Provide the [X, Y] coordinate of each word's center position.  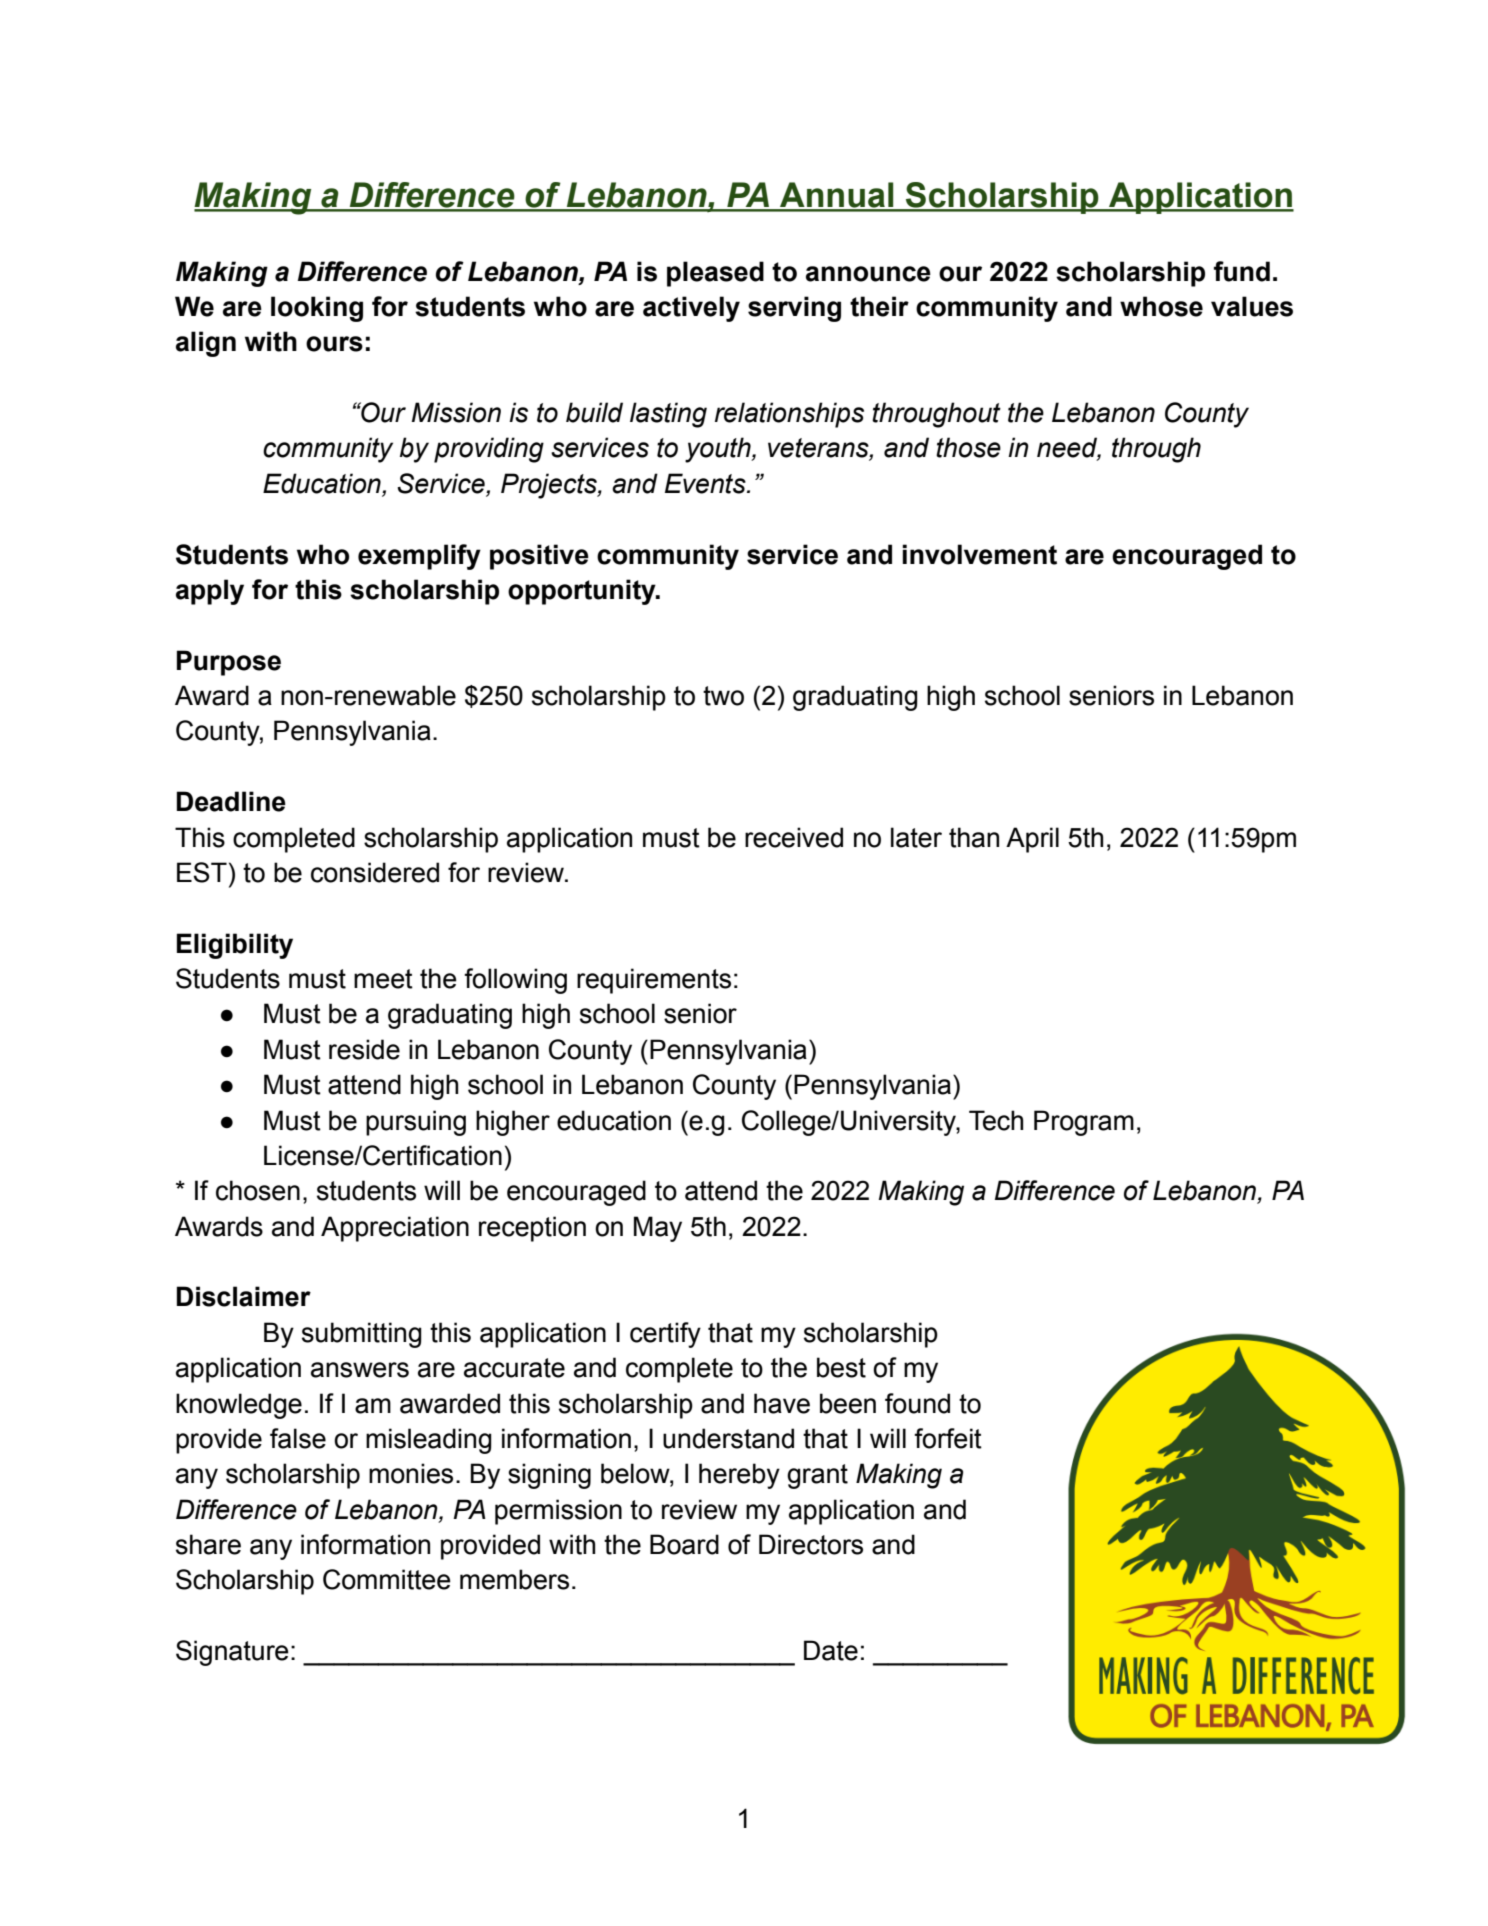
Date [831, 1650]
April [1032, 840]
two [723, 696]
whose [1161, 306]
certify [665, 1335]
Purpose [229, 663]
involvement [979, 554]
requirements [654, 981]
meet [383, 979]
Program [1084, 1123]
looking [317, 309]
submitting [362, 1335]
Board [684, 1544]
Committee [387, 1579]
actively [691, 309]
